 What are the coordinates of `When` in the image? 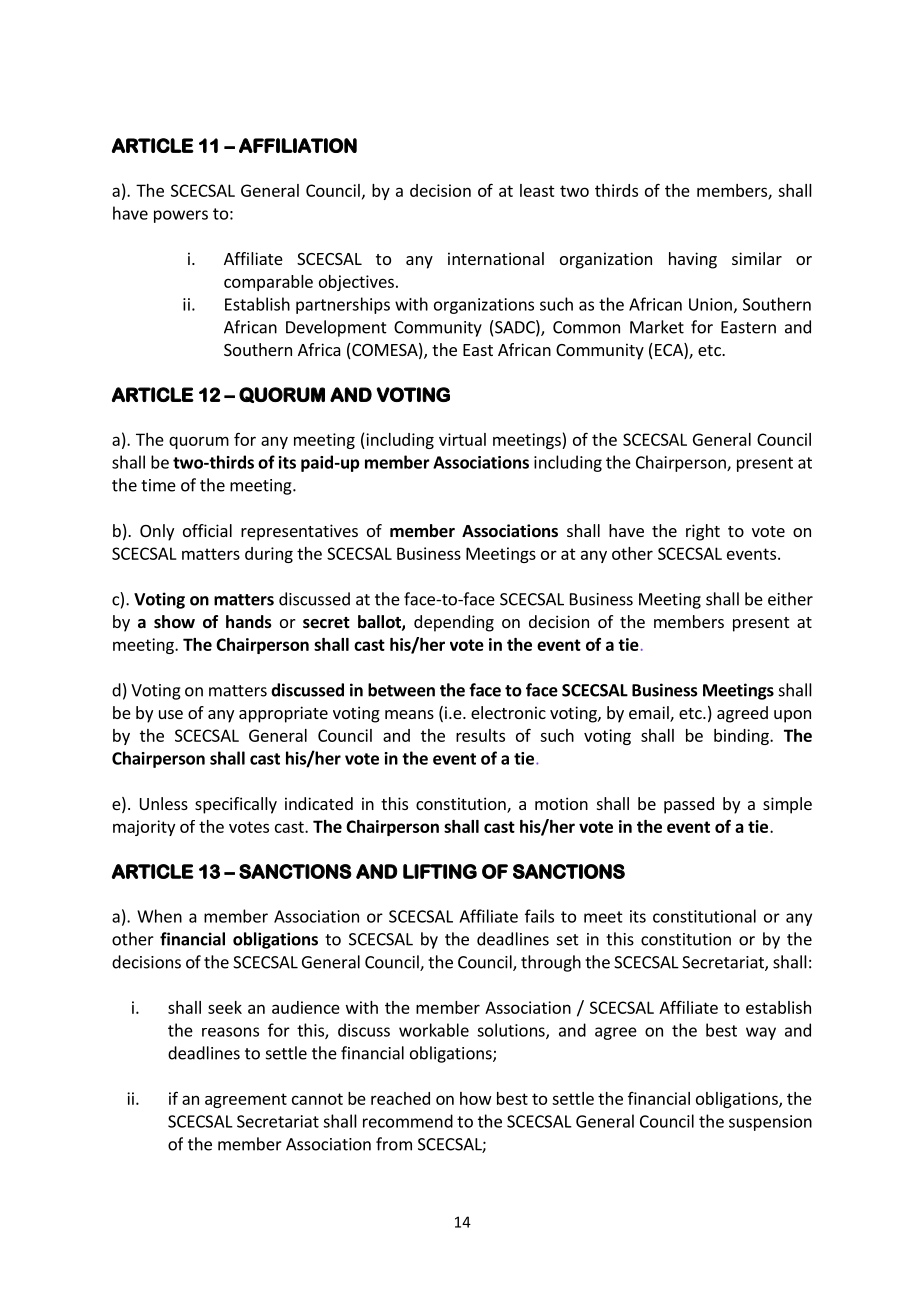 It's located at (159, 916).
